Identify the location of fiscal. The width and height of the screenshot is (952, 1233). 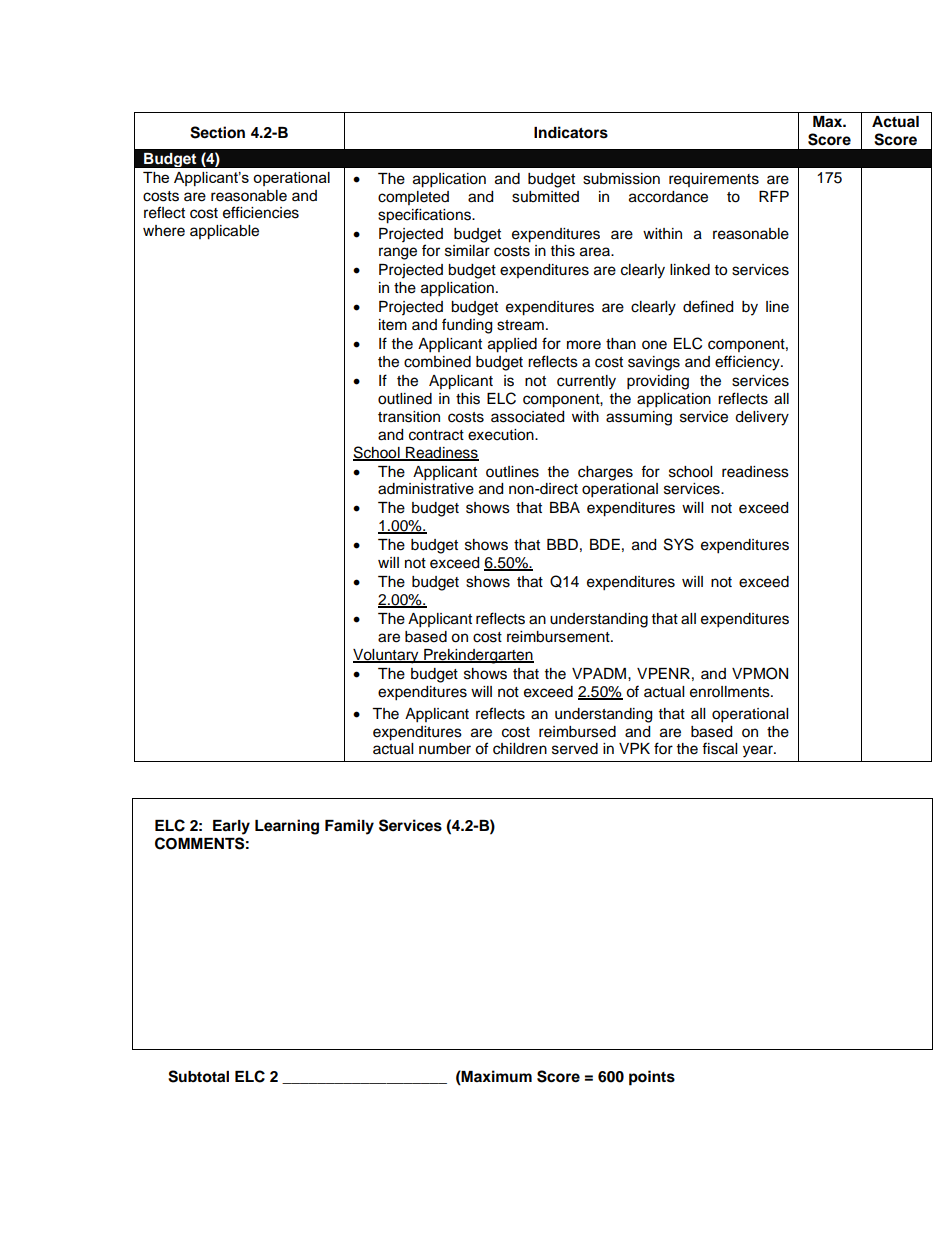
(719, 748).
